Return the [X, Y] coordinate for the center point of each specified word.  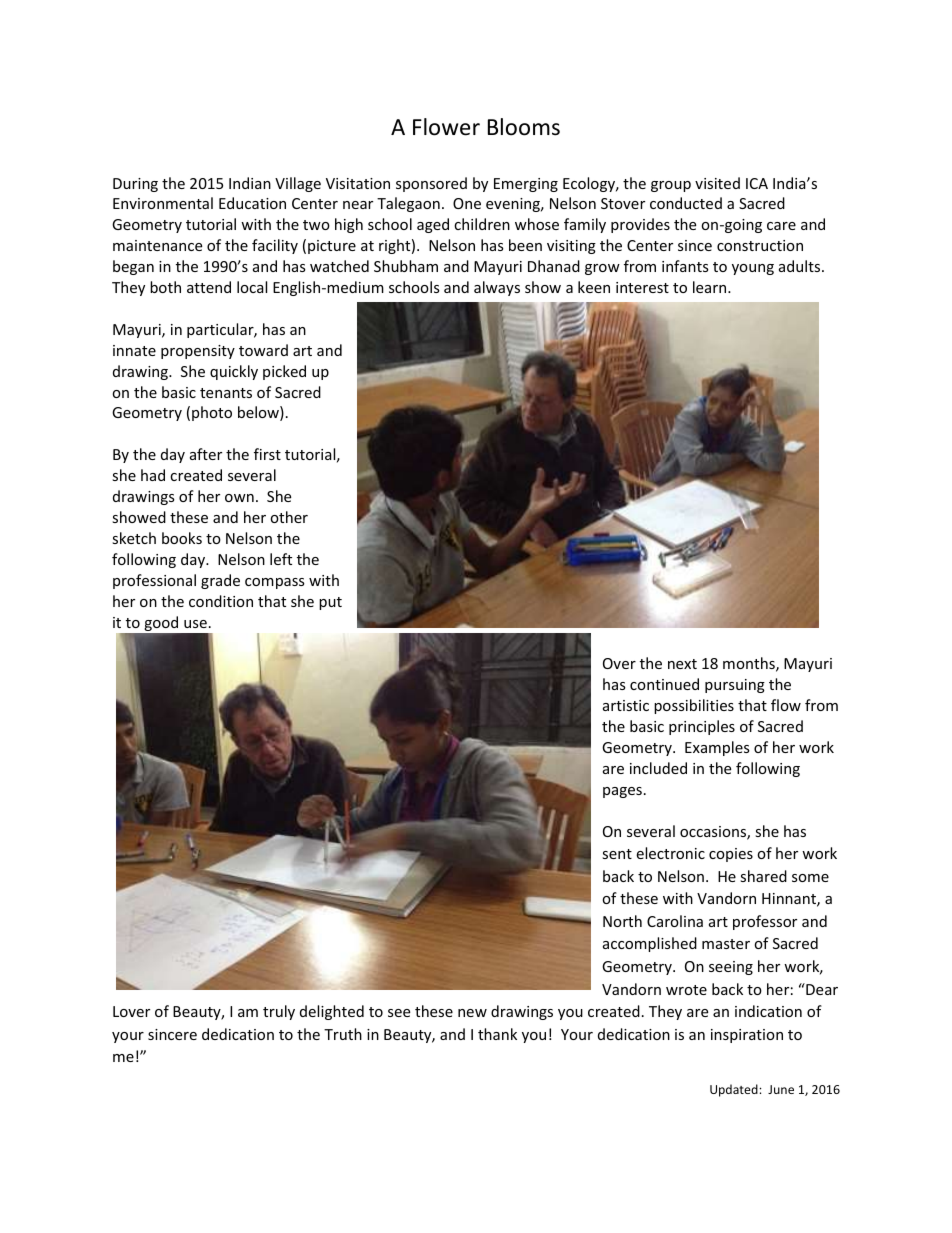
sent [617, 854]
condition [221, 601]
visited [717, 183]
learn [711, 287]
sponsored [431, 184]
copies [731, 855]
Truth [343, 1034]
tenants [226, 393]
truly [279, 1012]
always [497, 288]
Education [252, 203]
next [682, 664]
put [330, 603]
